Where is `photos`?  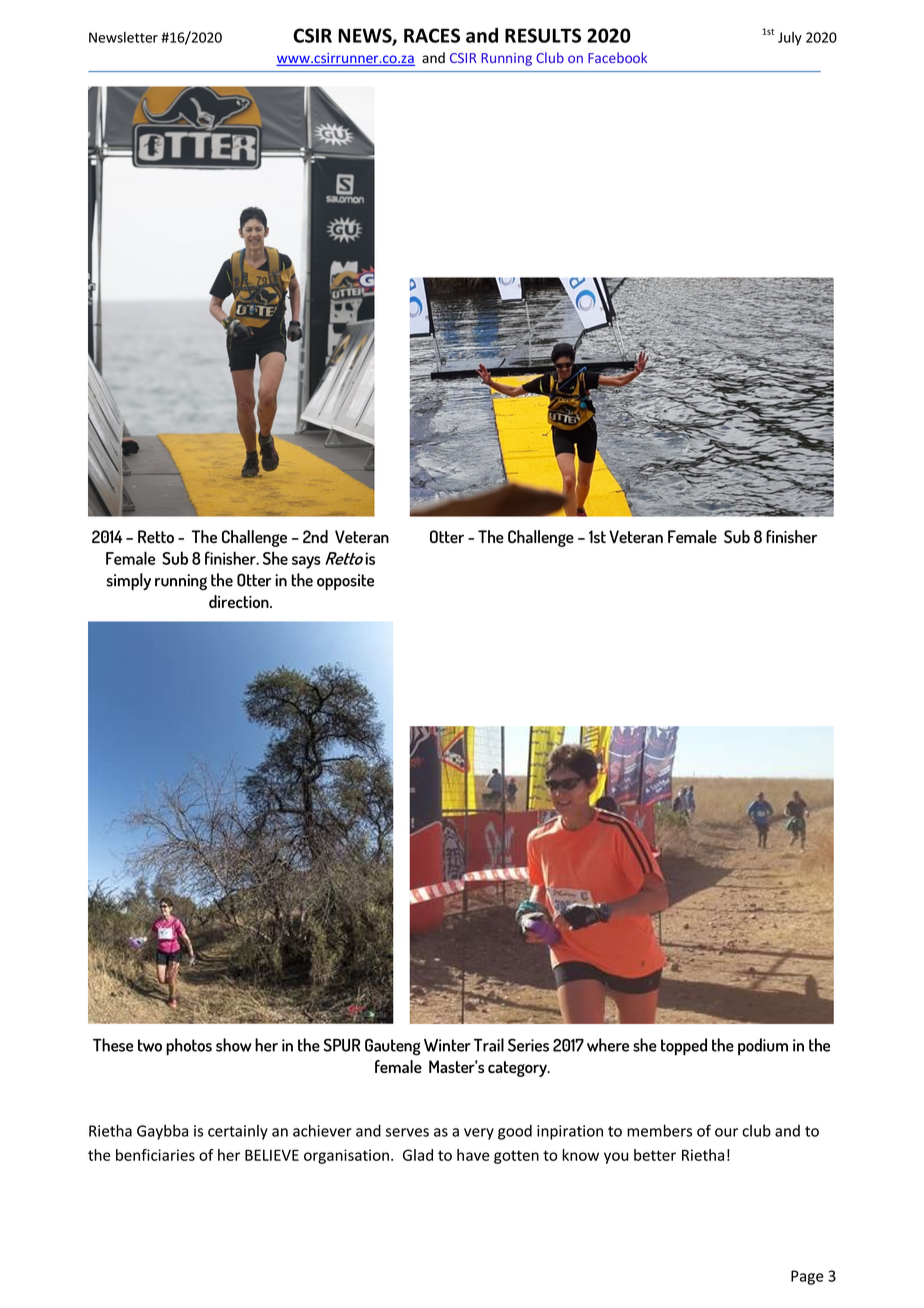 photos is located at coordinates (189, 1047).
